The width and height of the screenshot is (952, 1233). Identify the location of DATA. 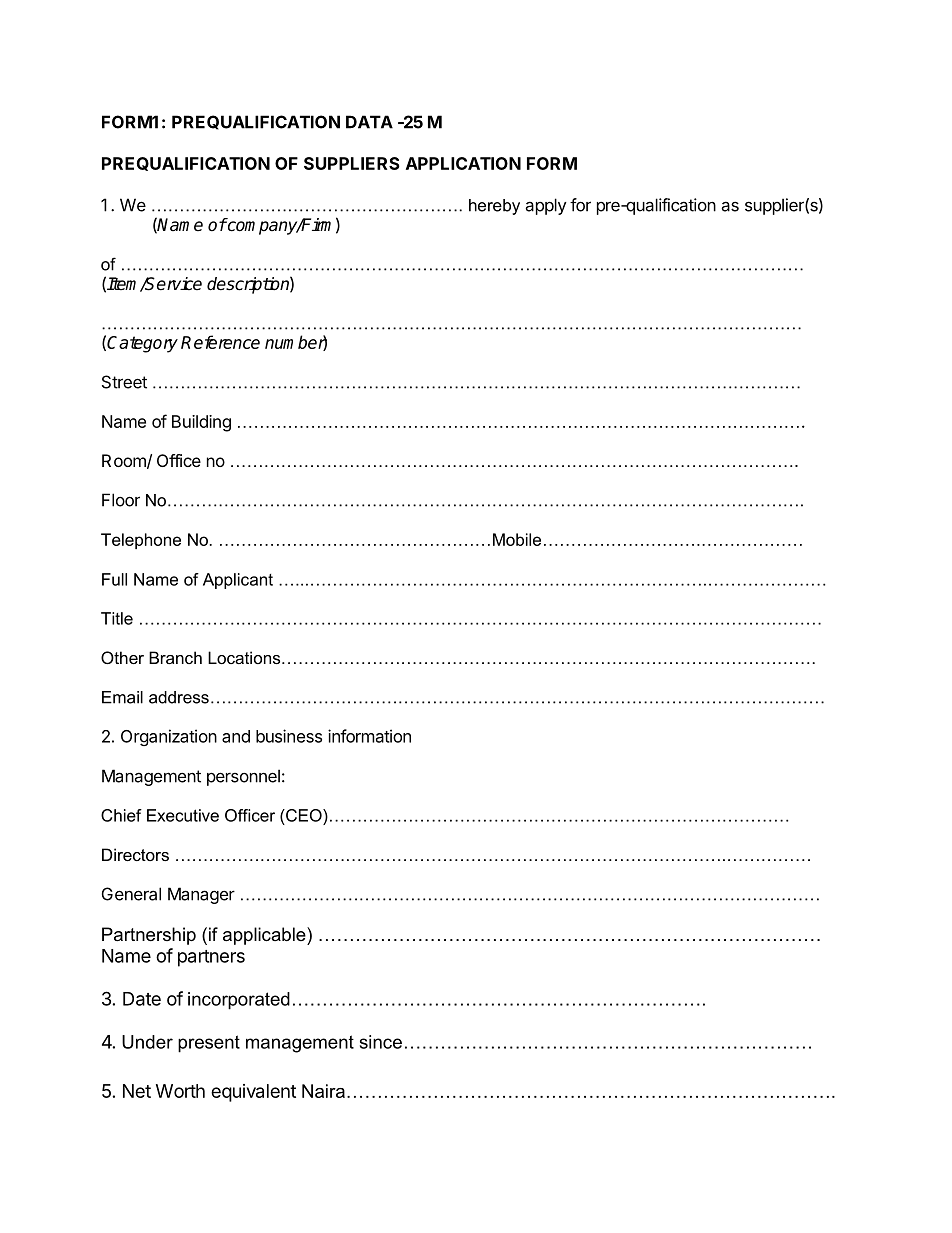
(369, 122).
